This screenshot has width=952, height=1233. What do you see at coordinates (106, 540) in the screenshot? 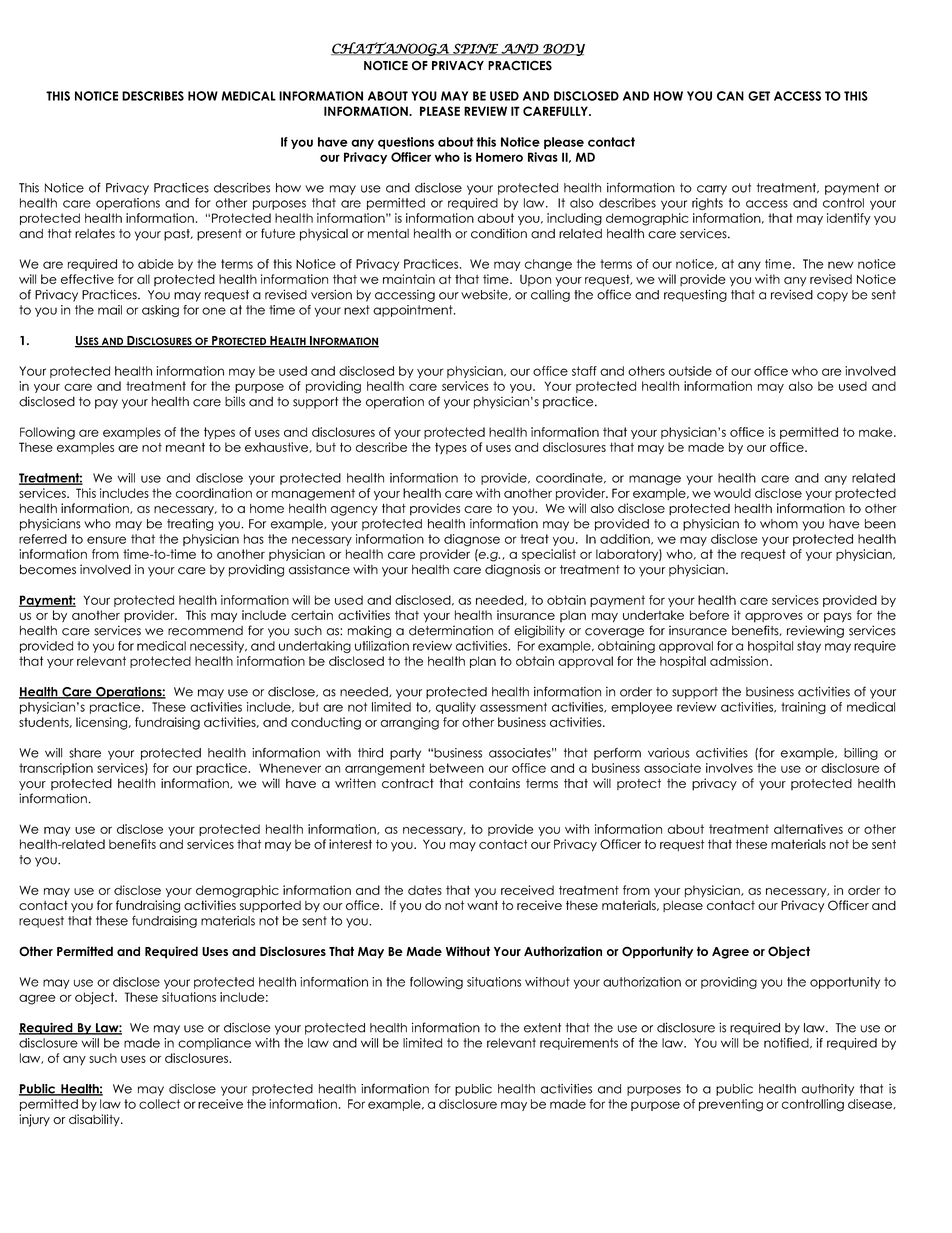
I see `ensure` at bounding box center [106, 540].
